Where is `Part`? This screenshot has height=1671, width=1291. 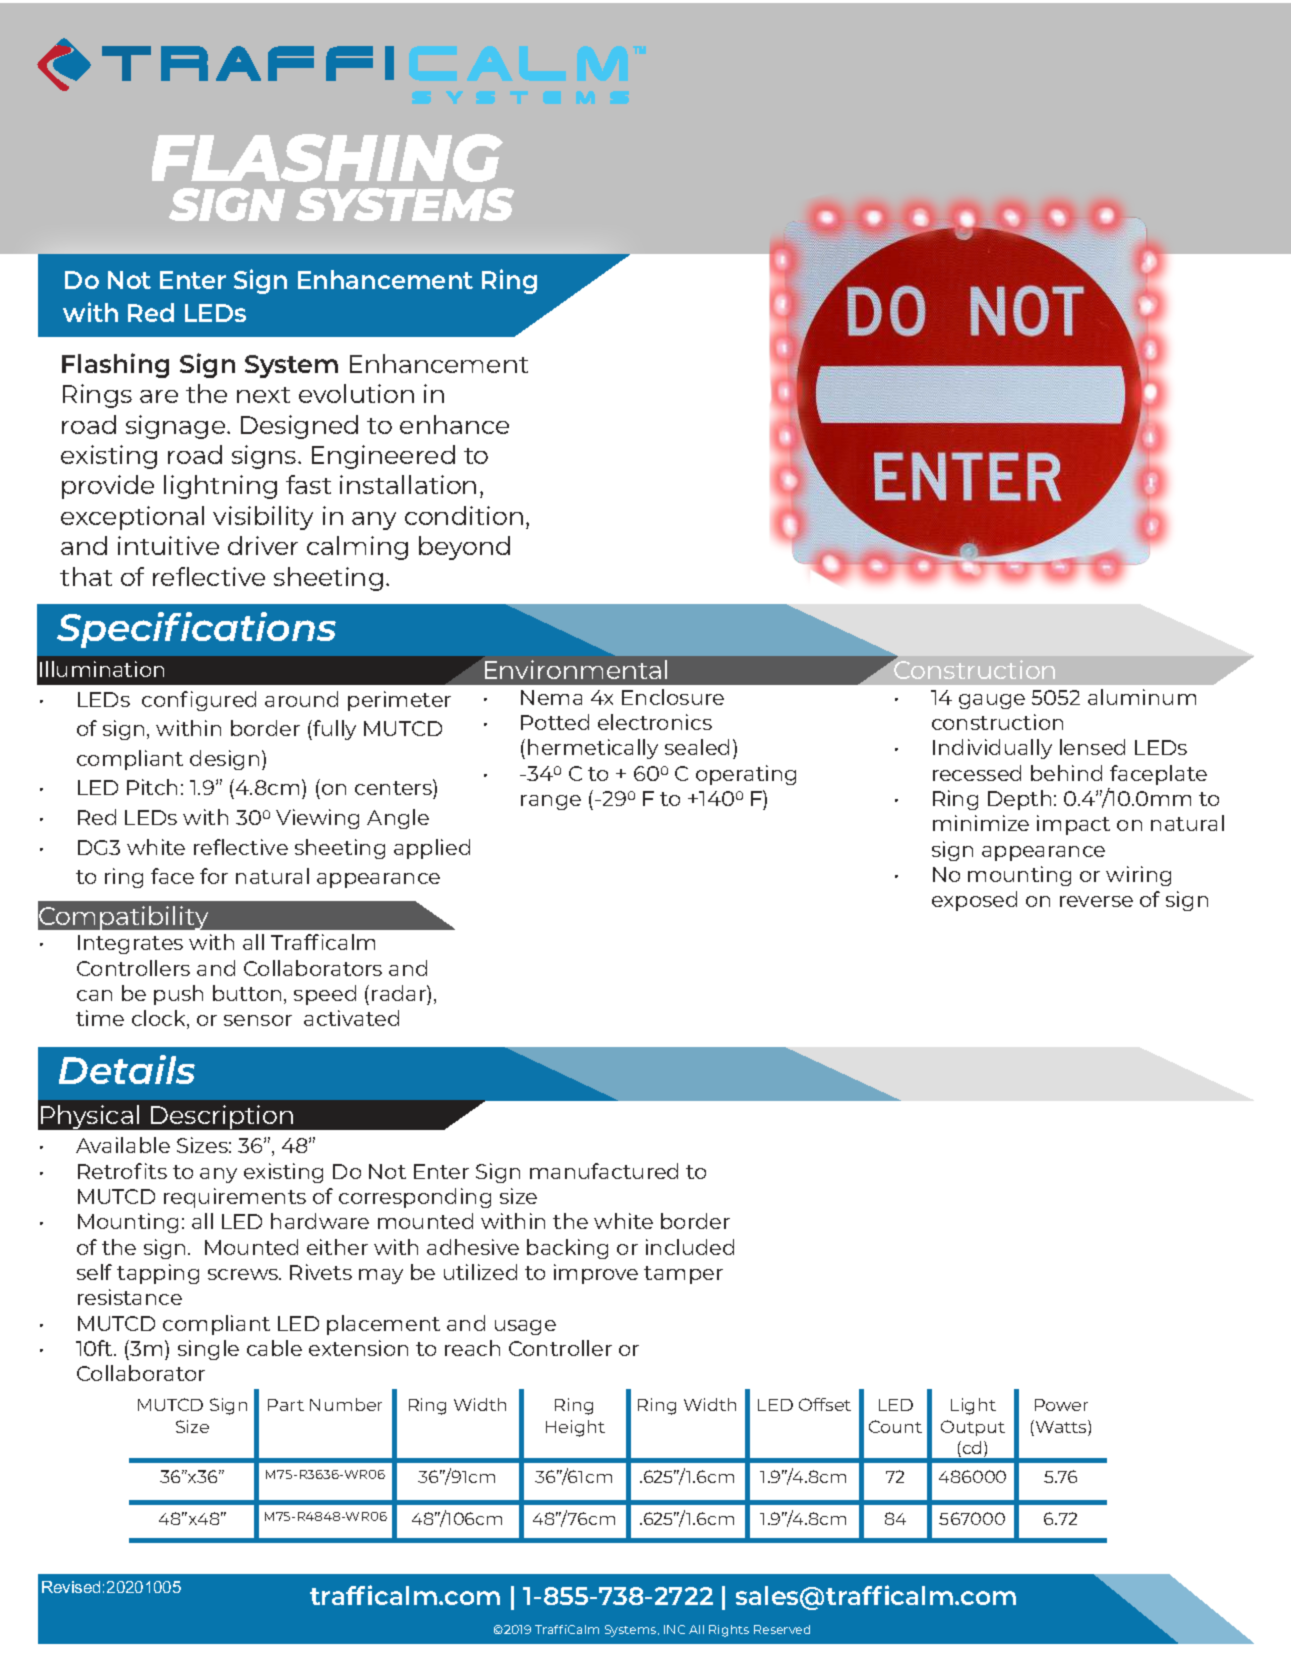 Part is located at coordinates (286, 1405).
